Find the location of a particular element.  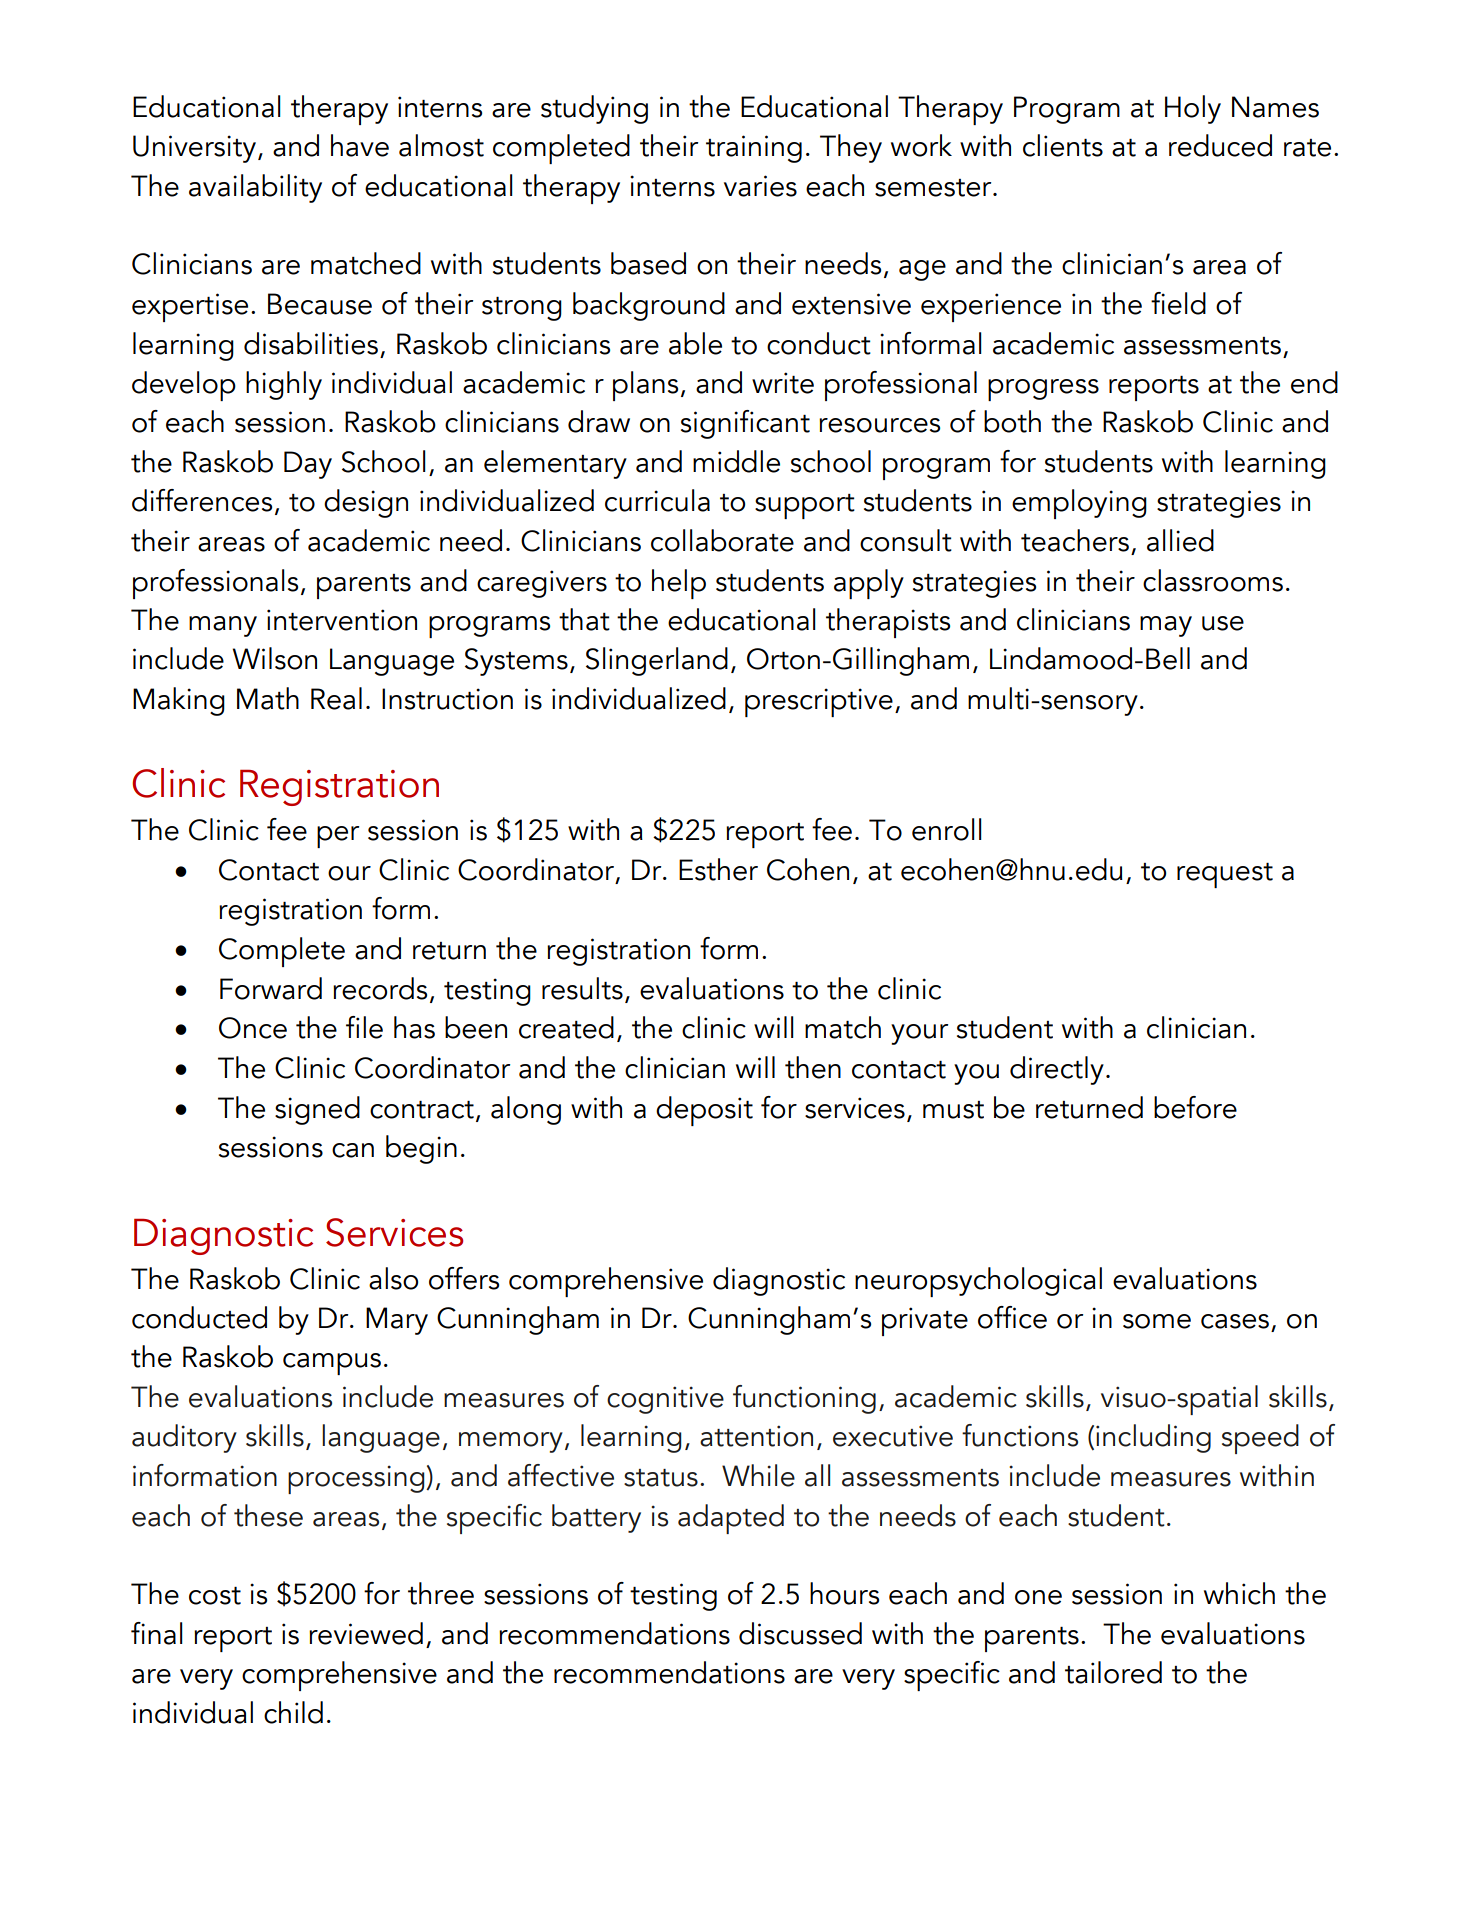

availability is located at coordinates (255, 188).
